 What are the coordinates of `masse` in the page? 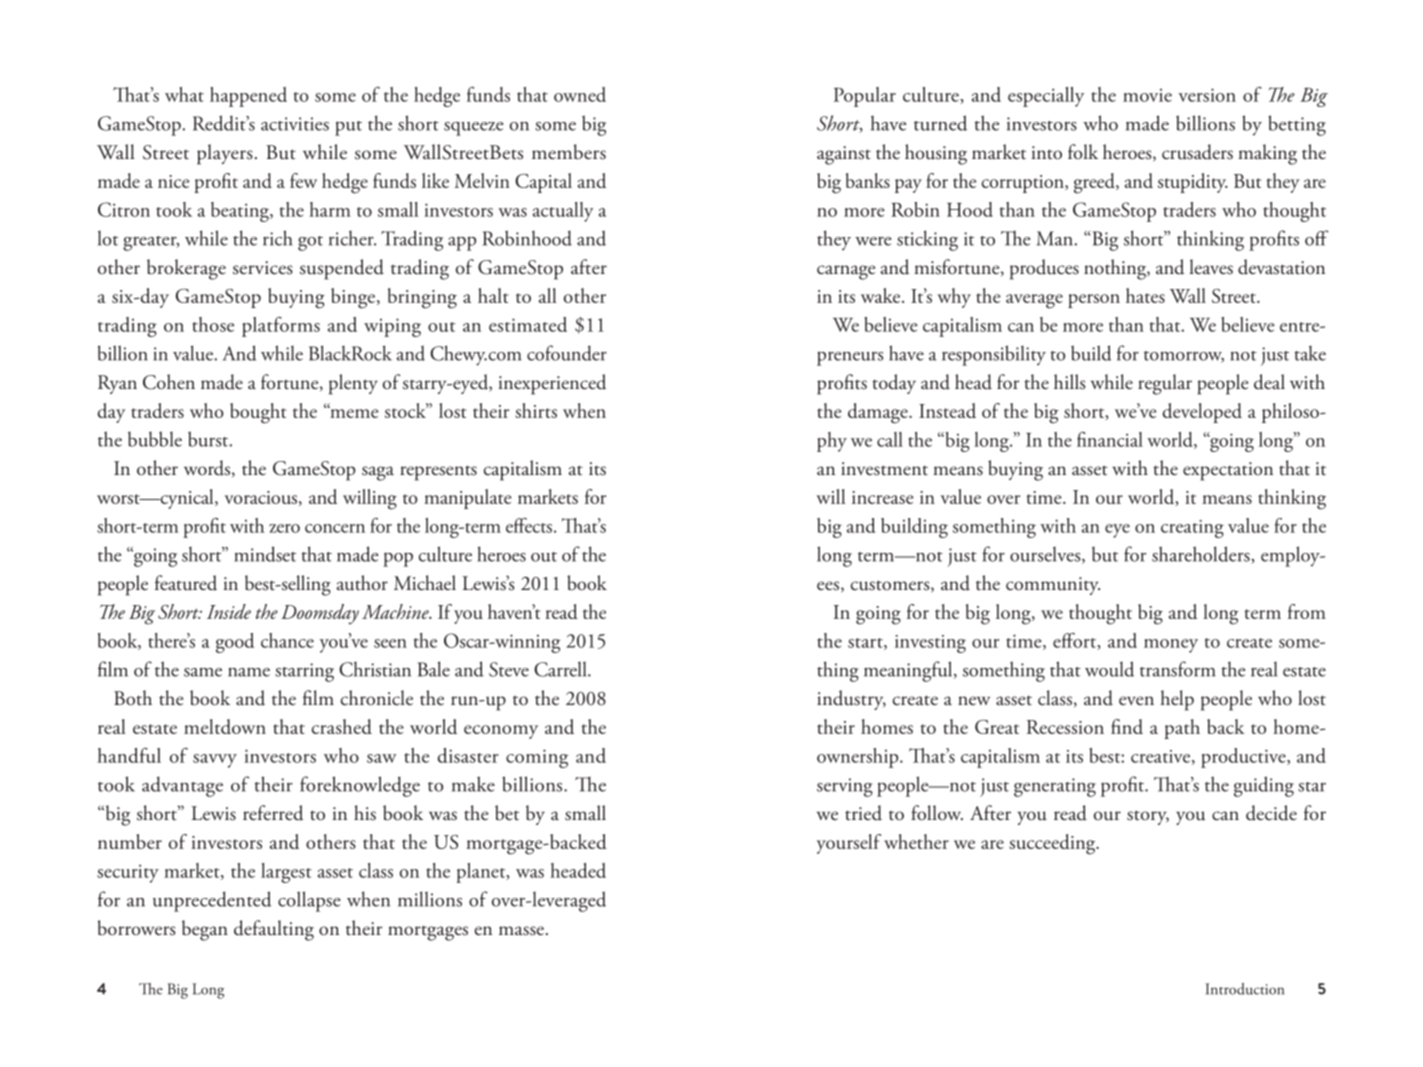 It's located at (521, 931).
